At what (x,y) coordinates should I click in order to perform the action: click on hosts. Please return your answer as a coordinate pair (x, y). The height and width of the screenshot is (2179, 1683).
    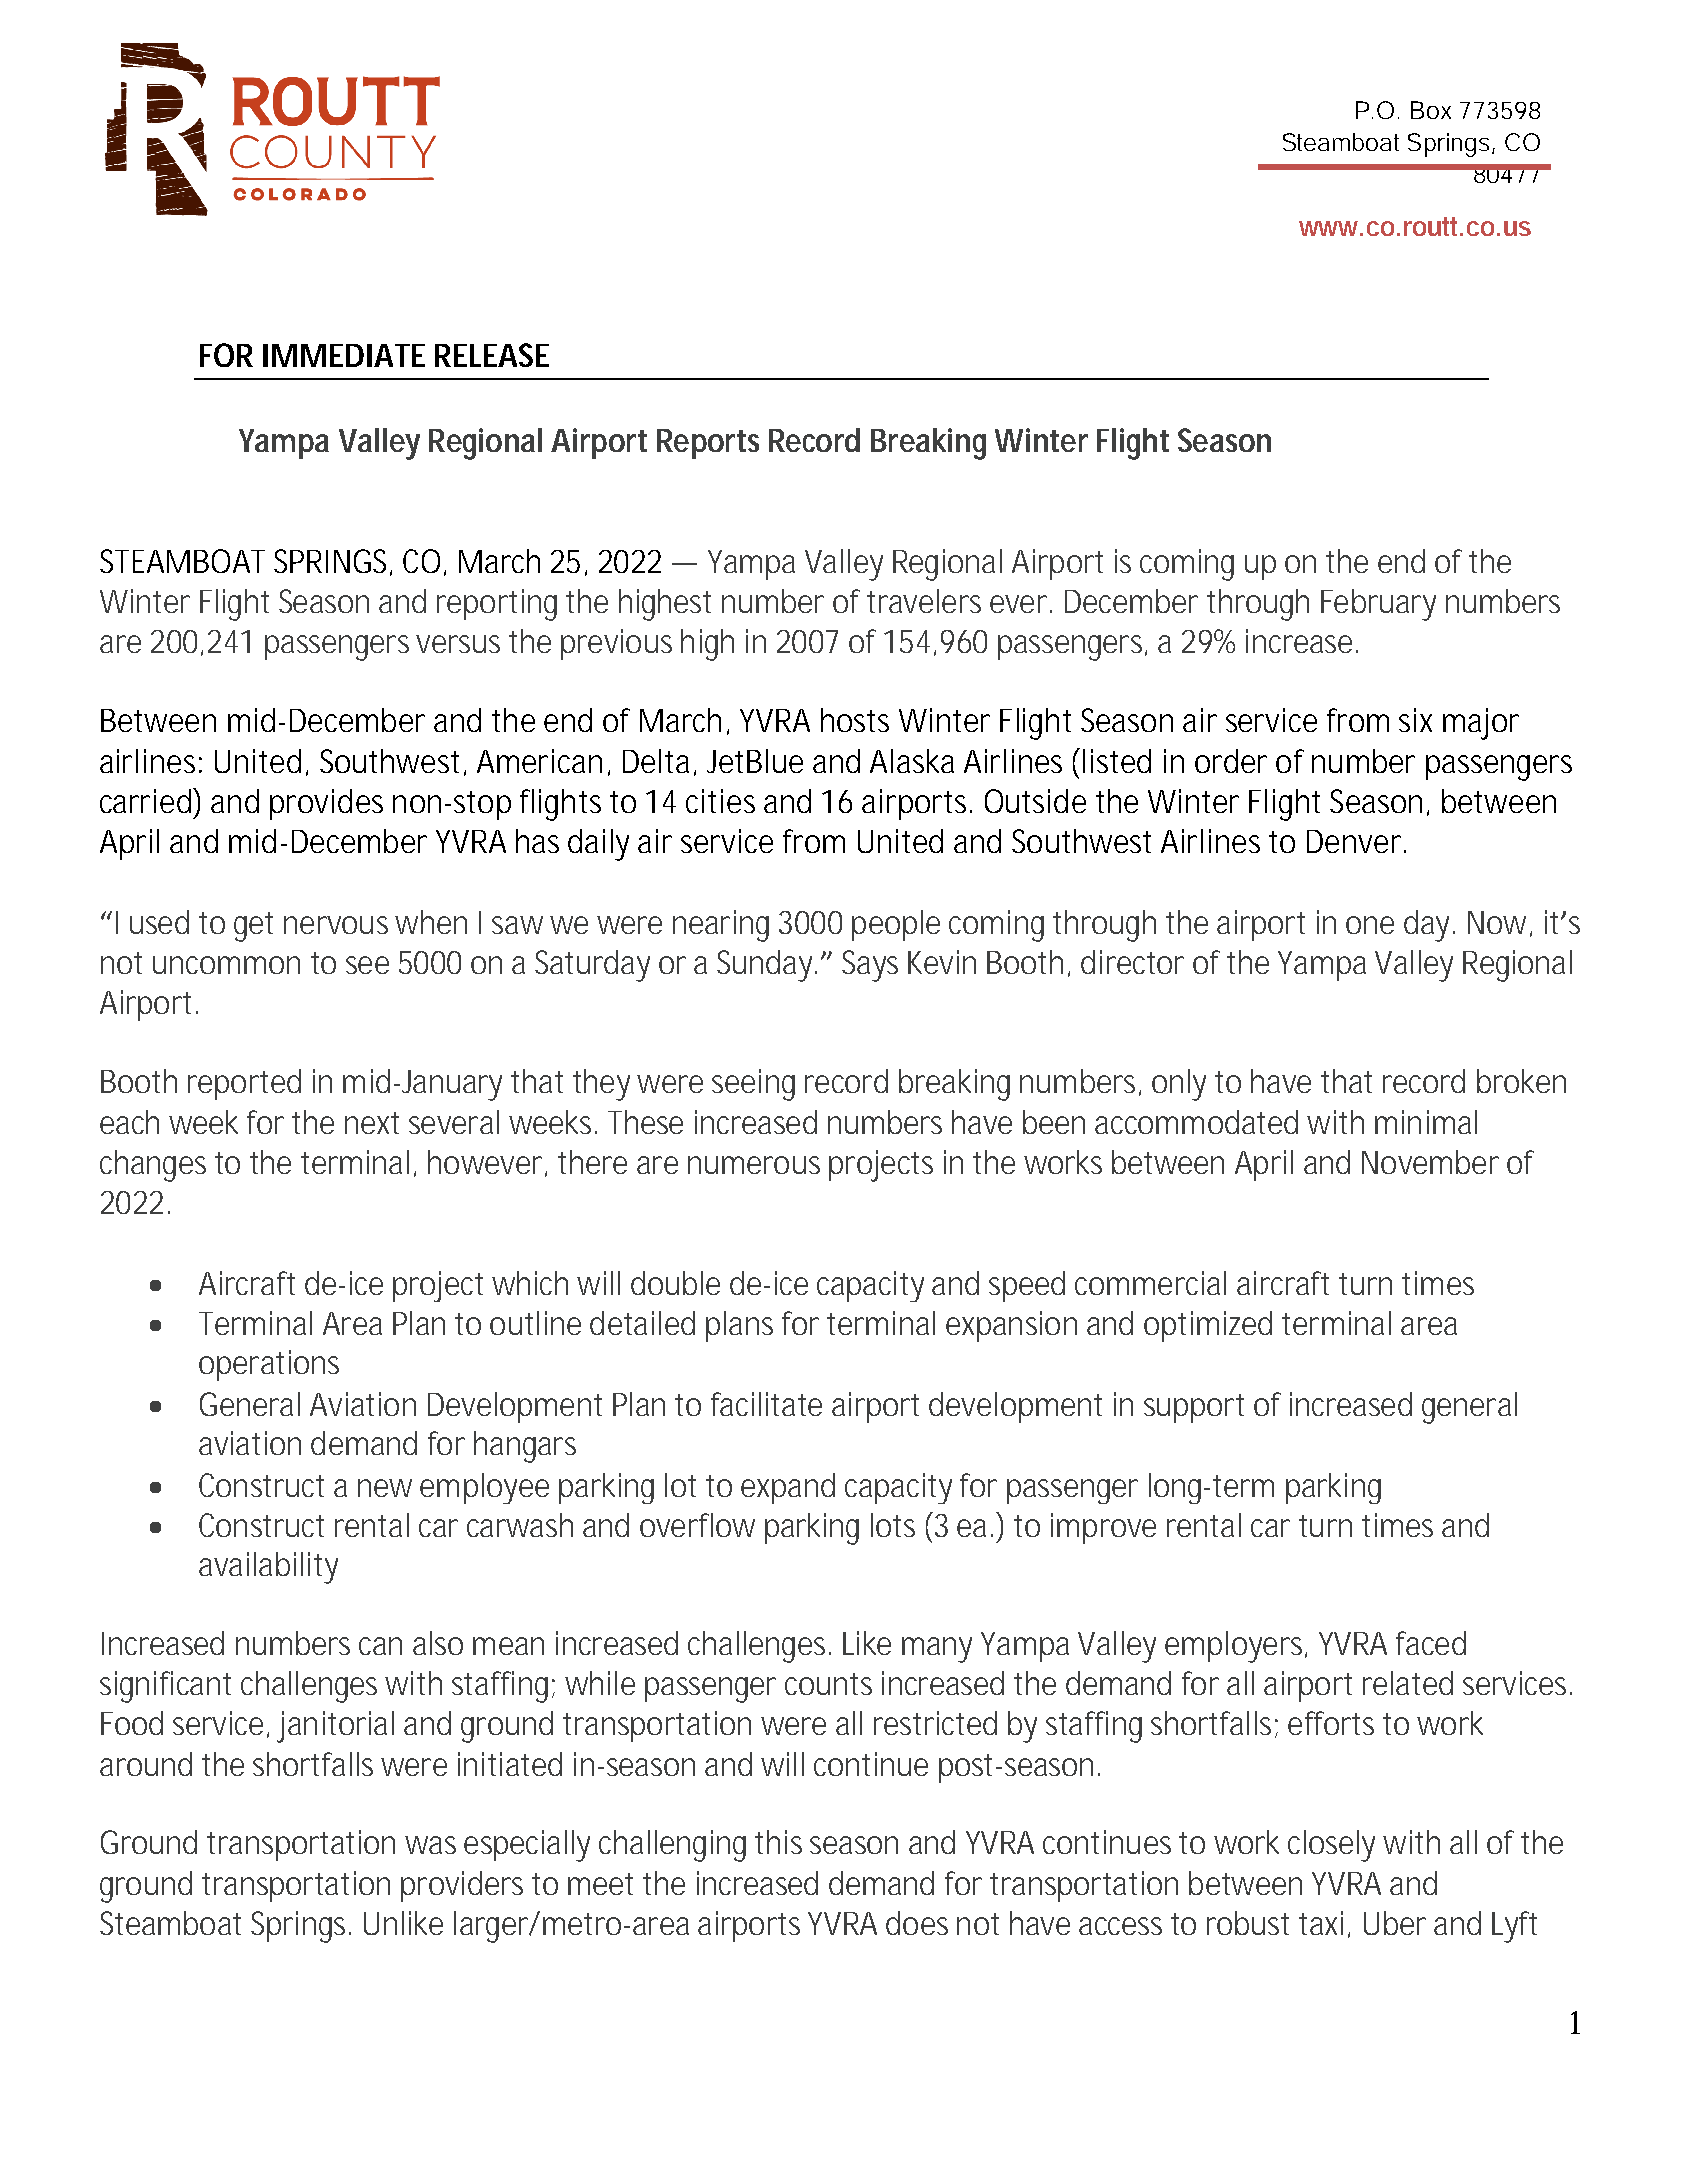
    Looking at the image, I should click on (855, 720).
